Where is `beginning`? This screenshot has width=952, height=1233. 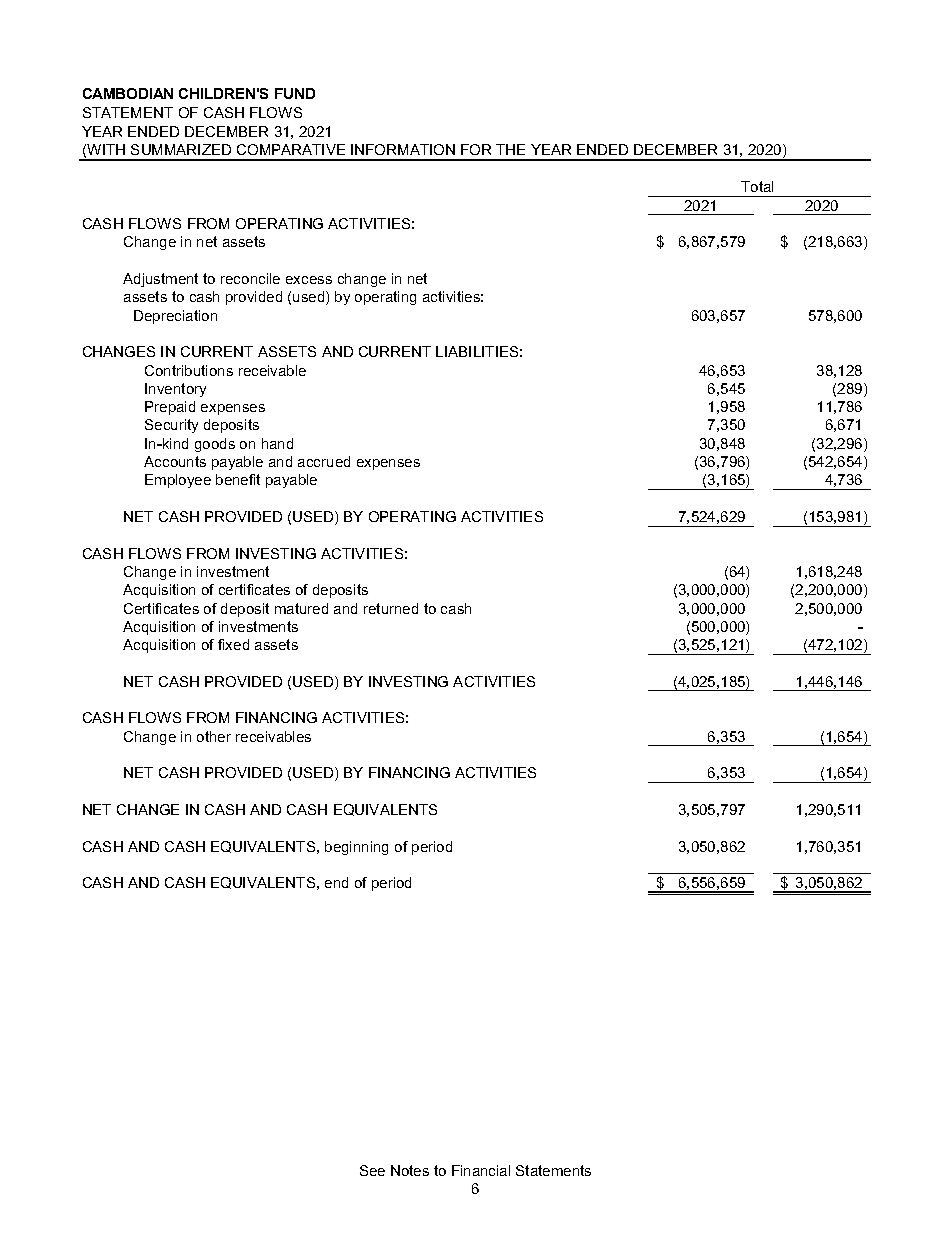
beginning is located at coordinates (356, 848).
